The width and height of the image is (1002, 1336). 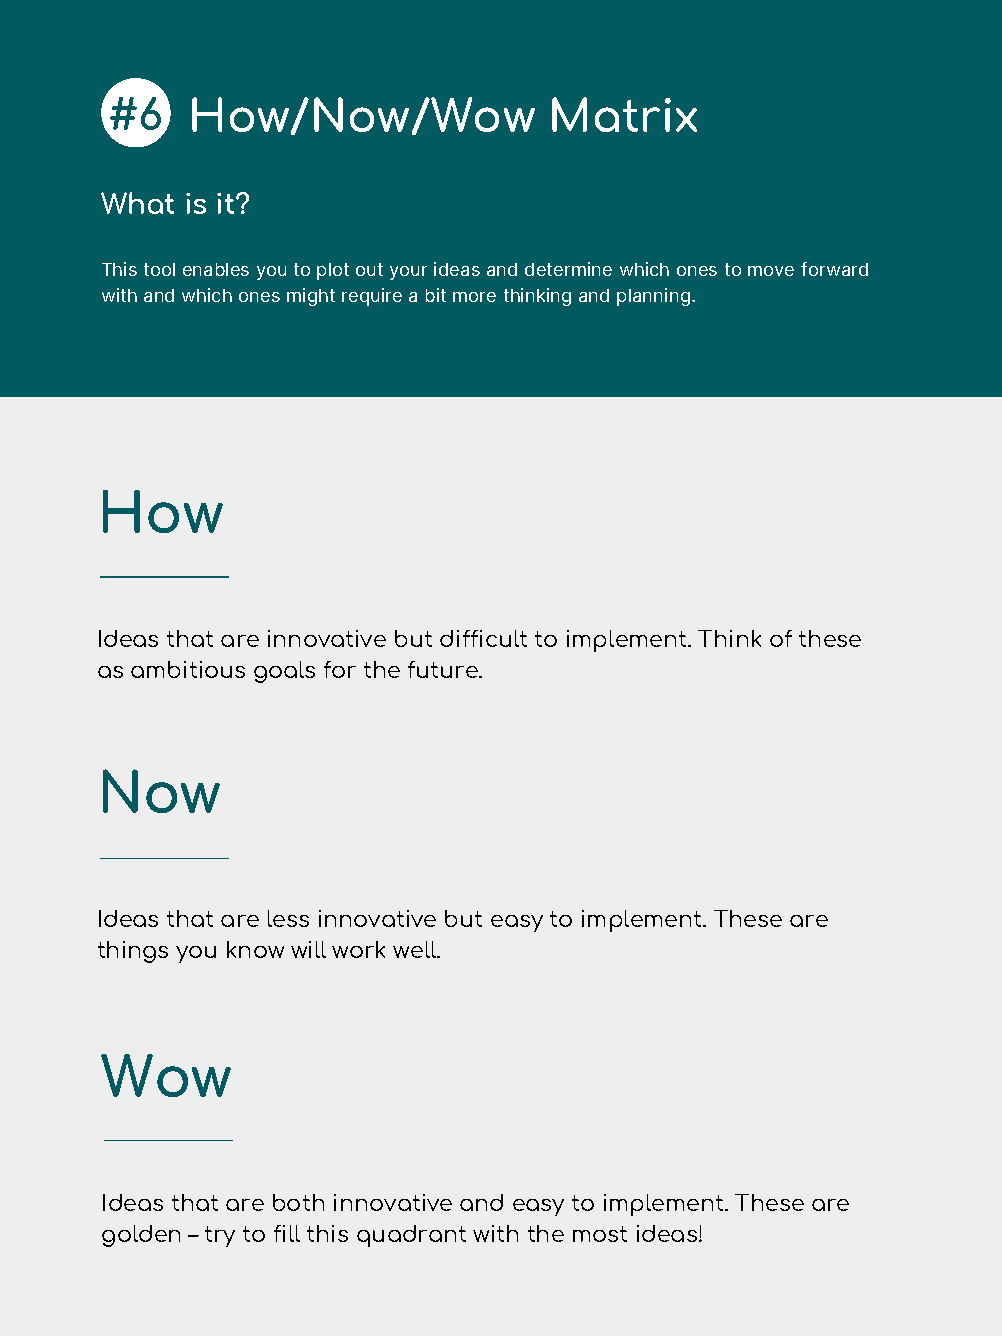 I want to click on difficult, so click(x=483, y=638).
